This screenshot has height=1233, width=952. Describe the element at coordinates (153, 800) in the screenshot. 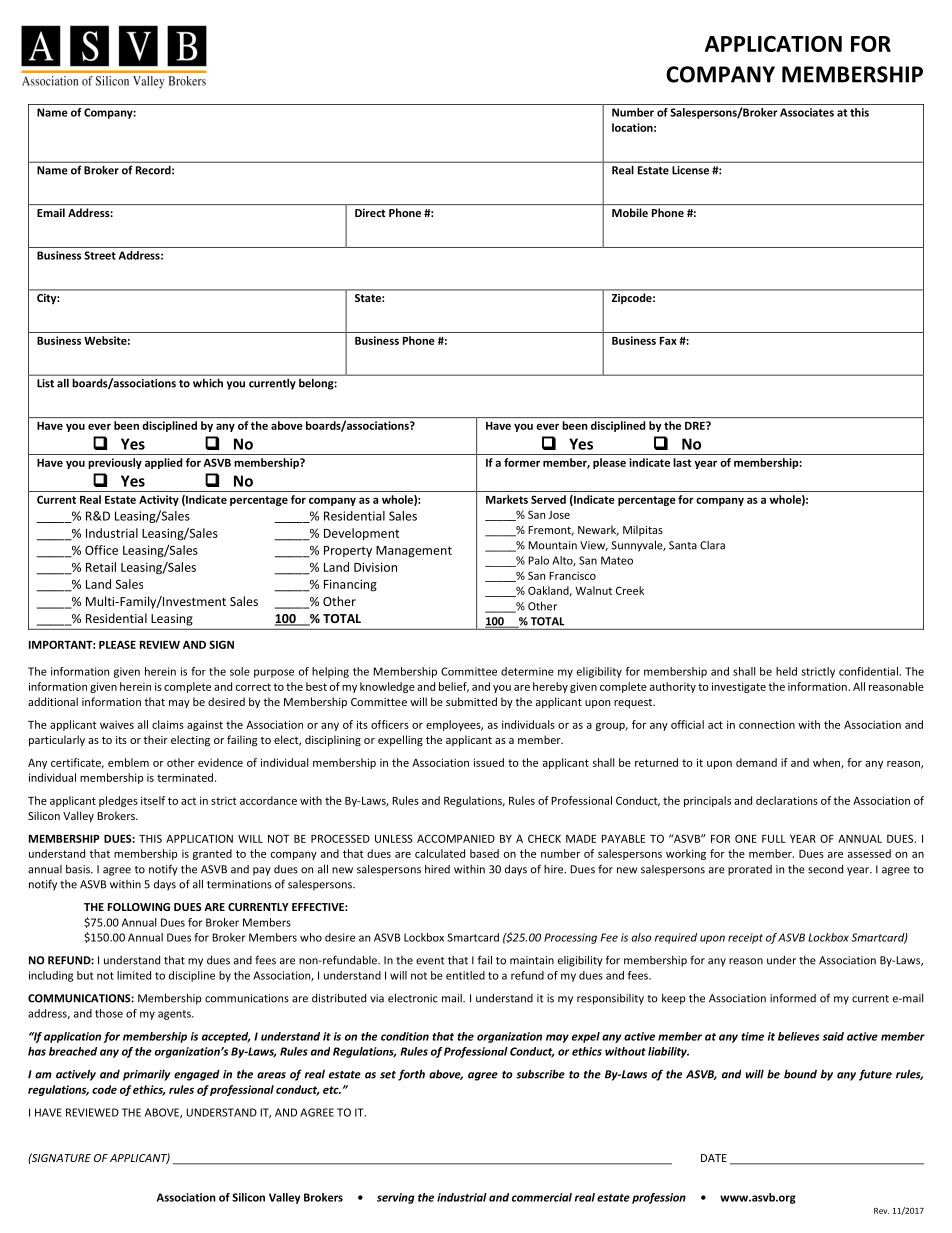

I see `itself` at that location.
